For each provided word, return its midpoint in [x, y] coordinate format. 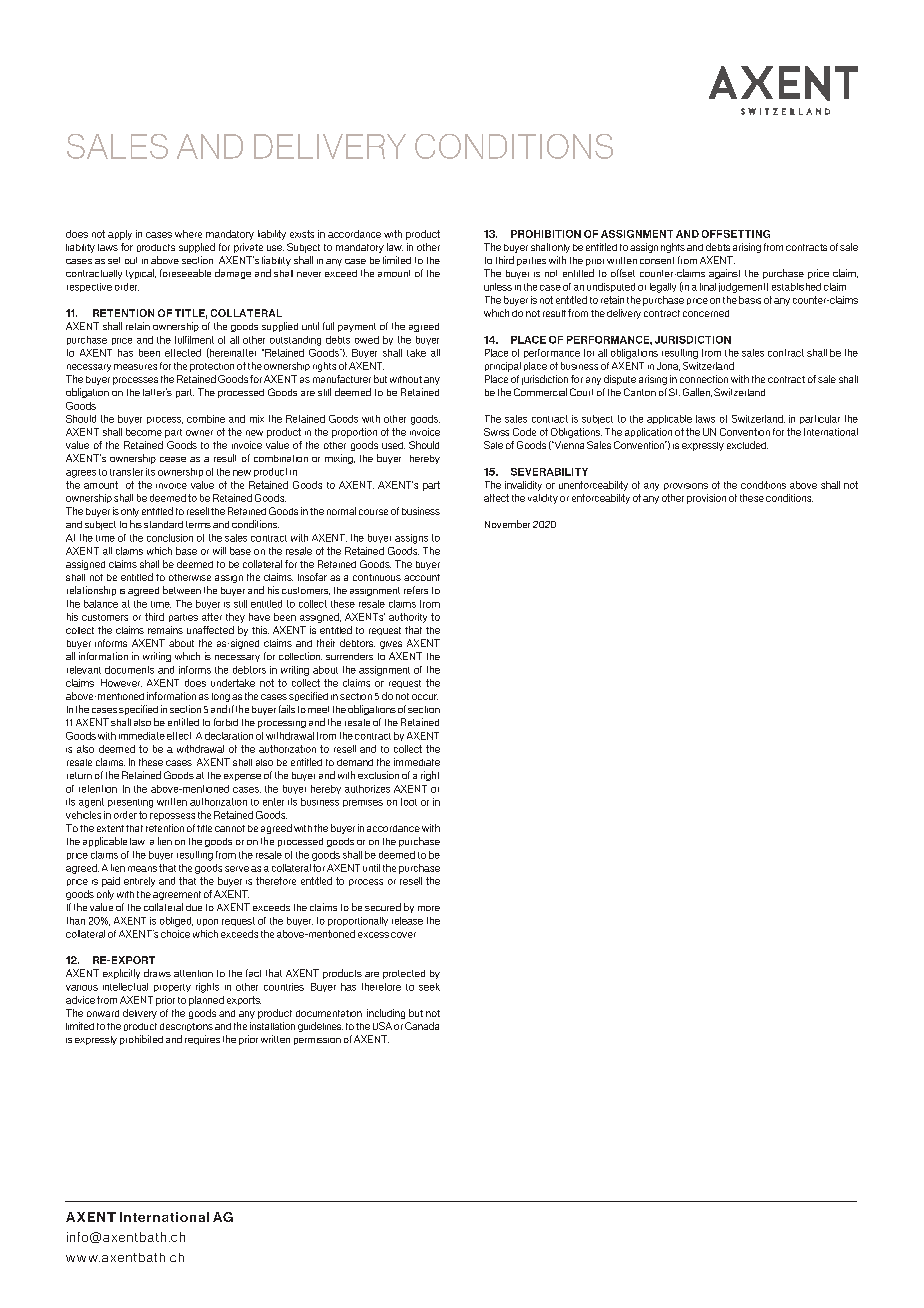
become [144, 432]
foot [409, 802]
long [221, 697]
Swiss [496, 432]
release [407, 921]
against [724, 274]
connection [704, 379]
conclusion [170, 538]
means [142, 869]
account [422, 577]
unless [498, 287]
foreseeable [185, 273]
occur [425, 697]
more [429, 908]
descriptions [186, 1027]
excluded [747, 445]
